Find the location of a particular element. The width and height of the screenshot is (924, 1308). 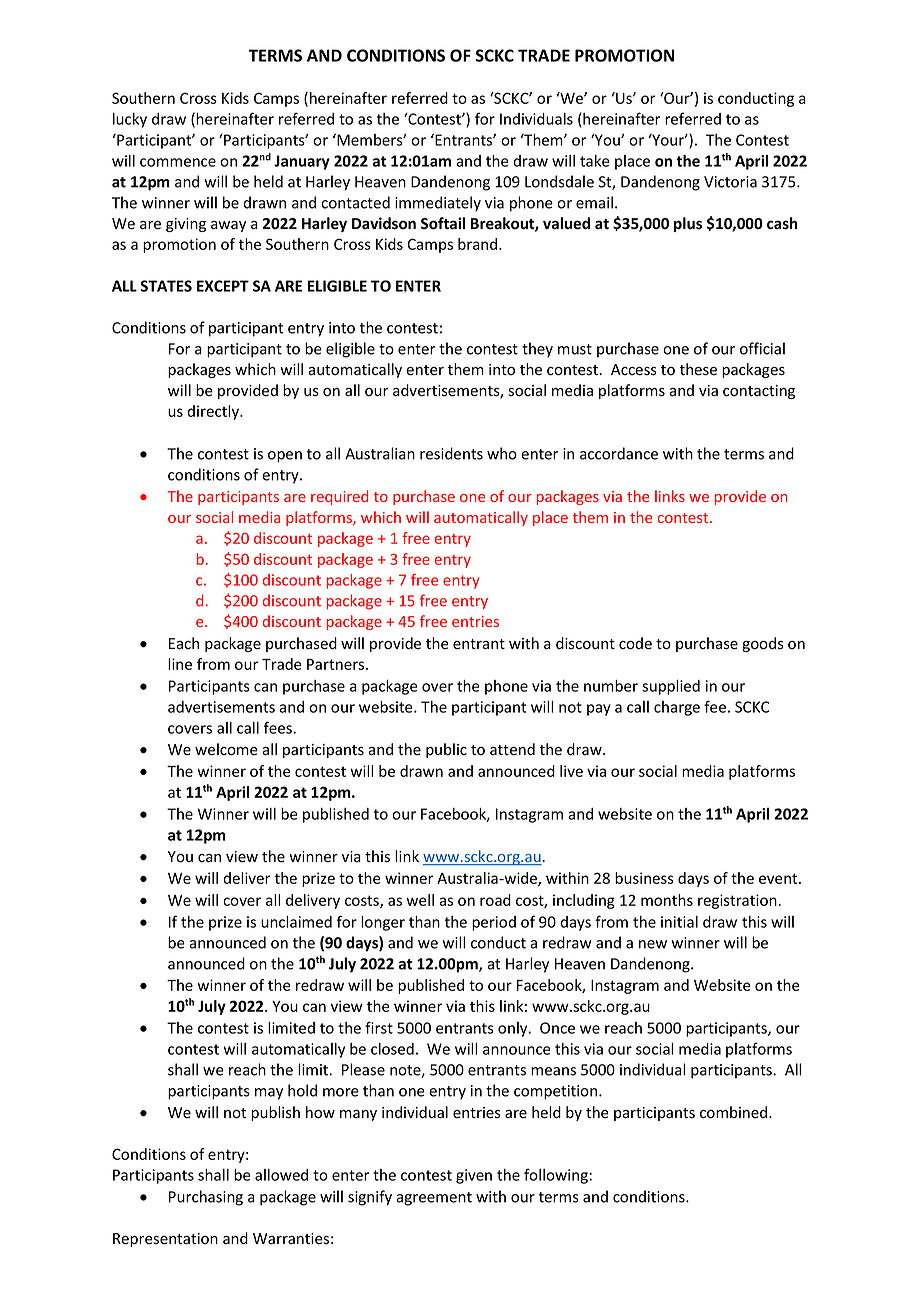

Purchasing is located at coordinates (206, 1198).
